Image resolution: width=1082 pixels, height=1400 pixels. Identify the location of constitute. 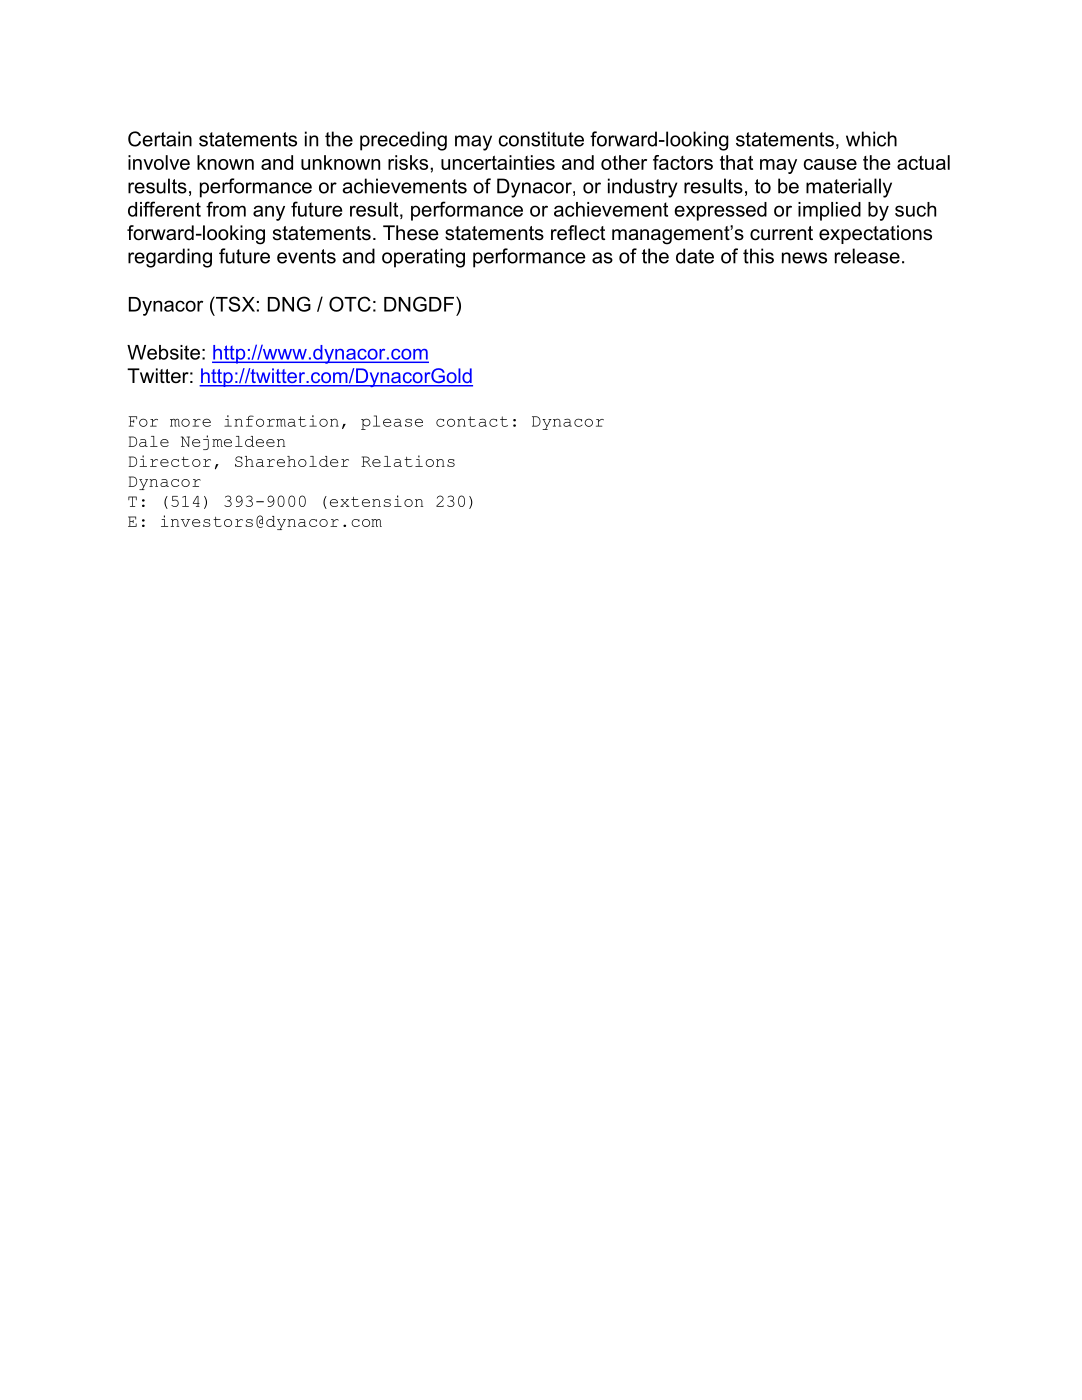
(541, 139).
